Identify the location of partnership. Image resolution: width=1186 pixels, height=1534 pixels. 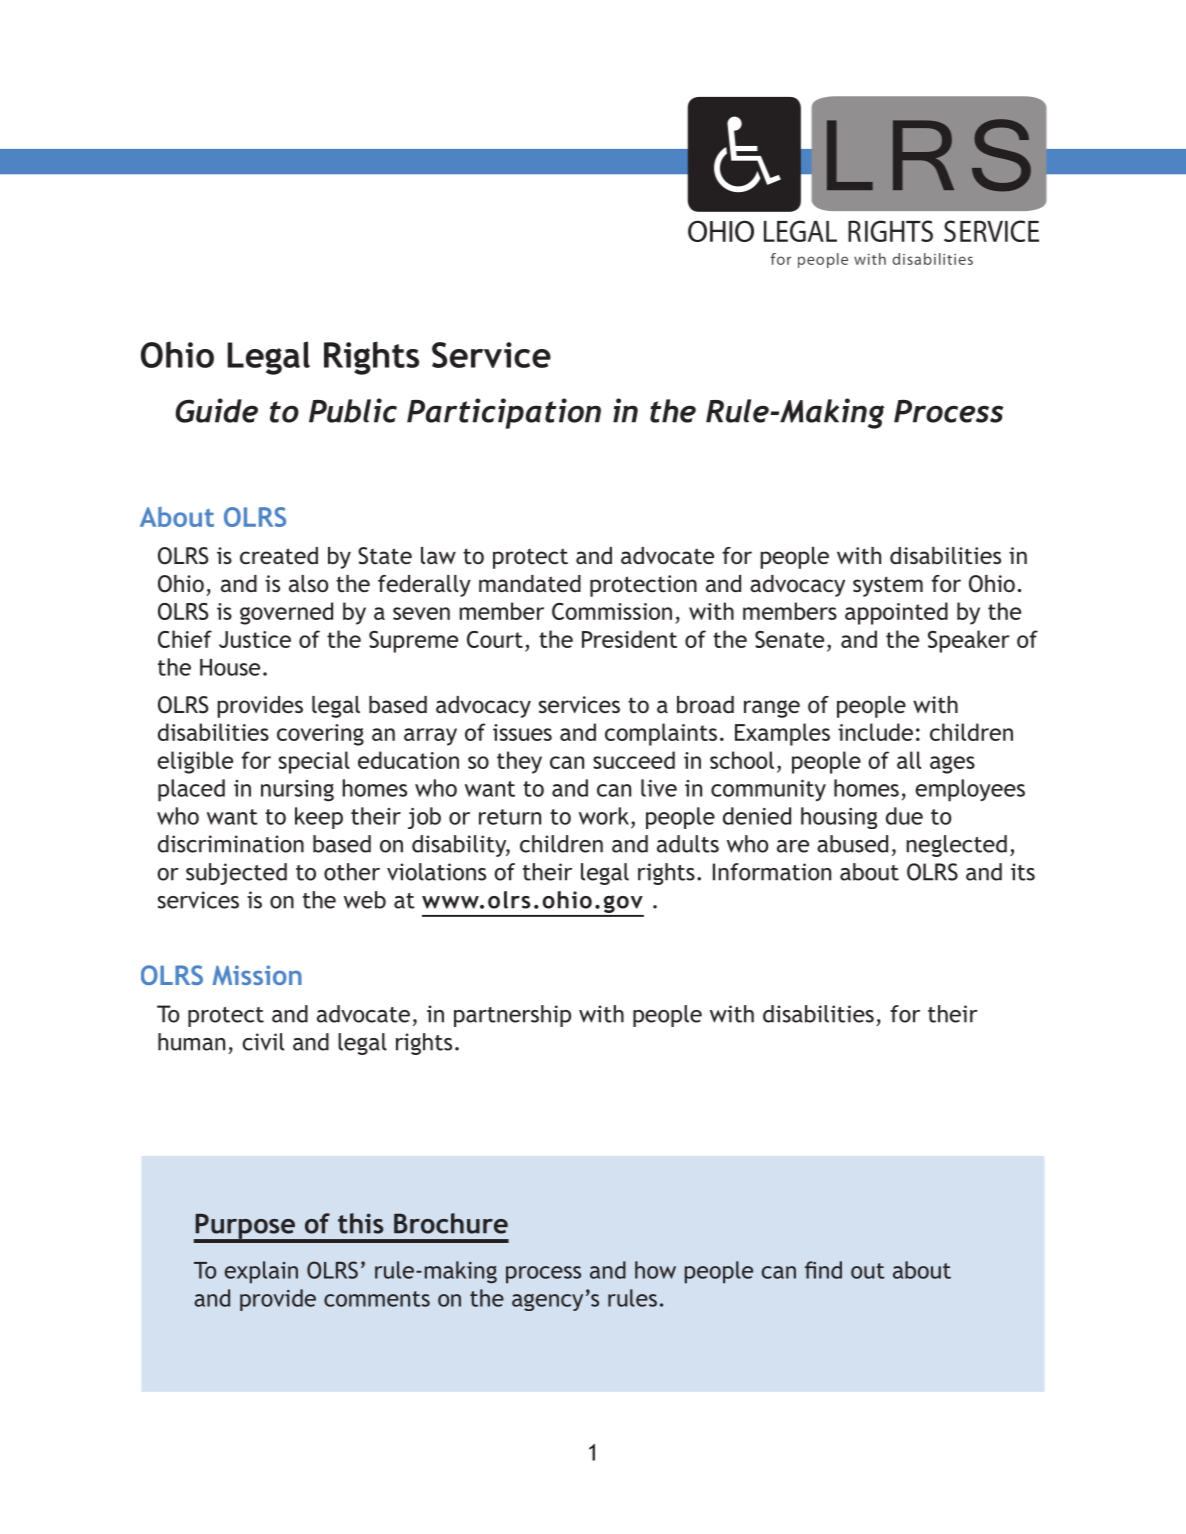
(512, 1016).
